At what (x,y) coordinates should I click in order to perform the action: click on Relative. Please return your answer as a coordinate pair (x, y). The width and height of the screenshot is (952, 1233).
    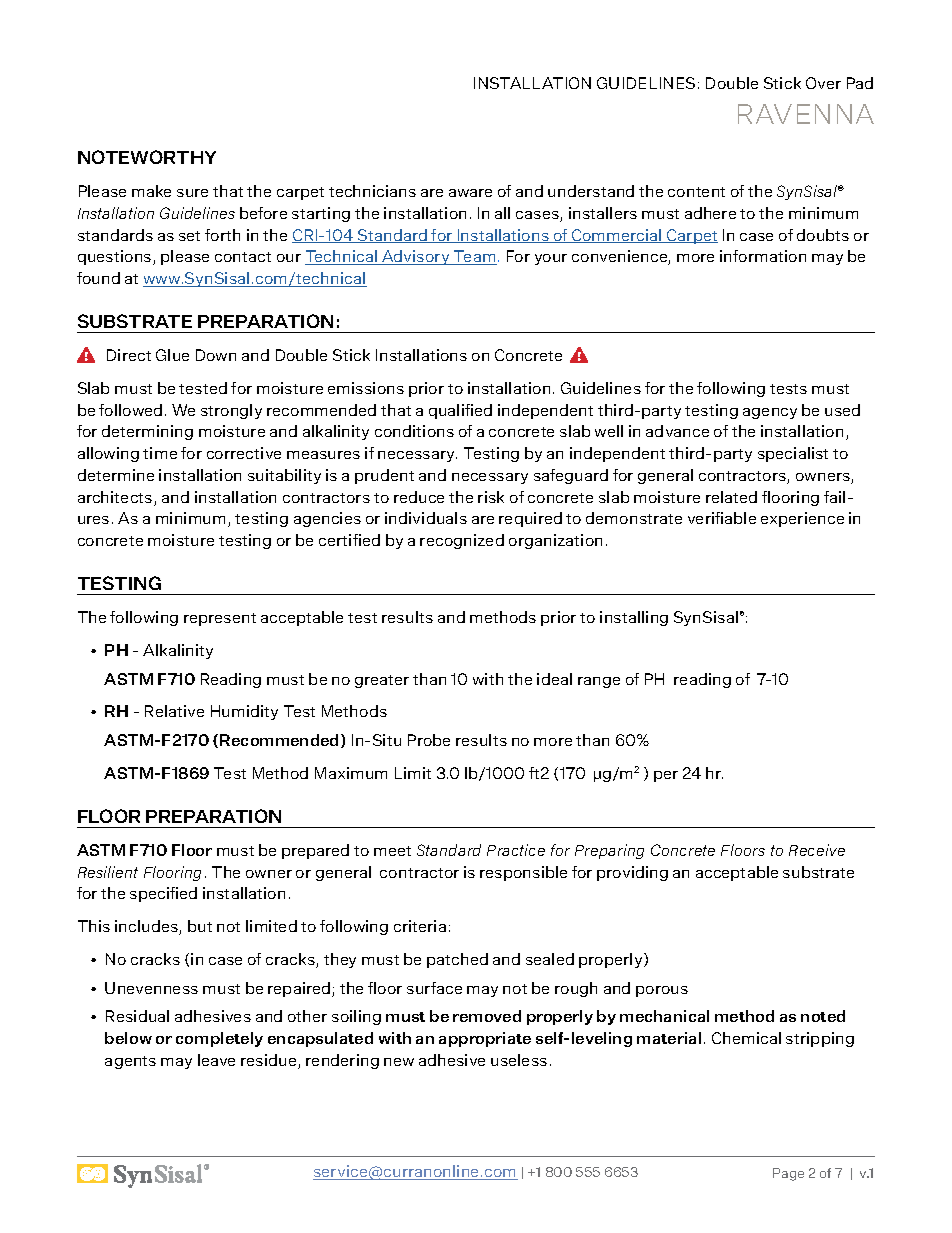
    Looking at the image, I should click on (174, 711).
